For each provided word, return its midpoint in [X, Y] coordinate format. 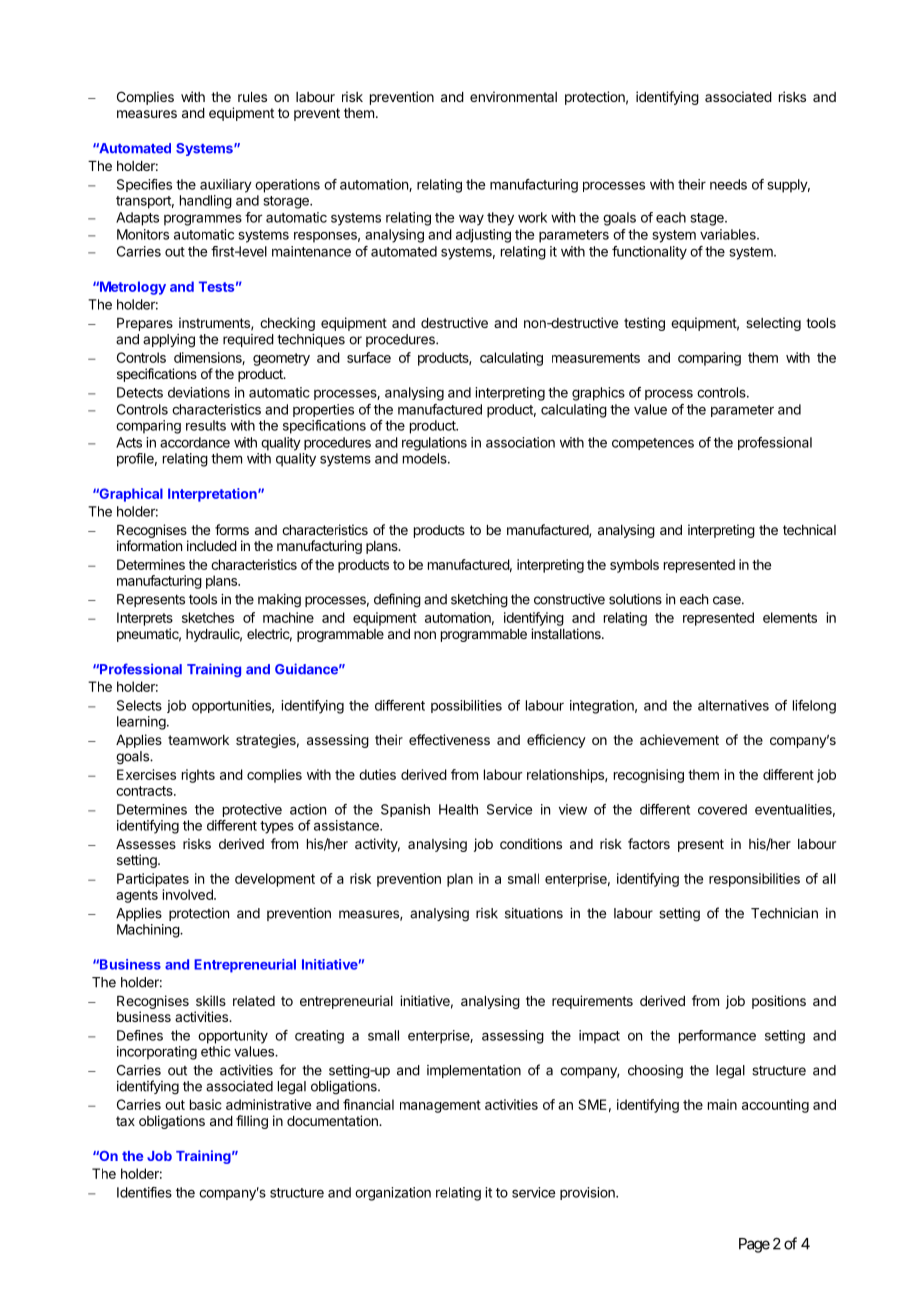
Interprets [145, 619]
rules [252, 97]
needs [728, 184]
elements [790, 617]
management [440, 1106]
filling [252, 1122]
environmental [513, 96]
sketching [479, 601]
